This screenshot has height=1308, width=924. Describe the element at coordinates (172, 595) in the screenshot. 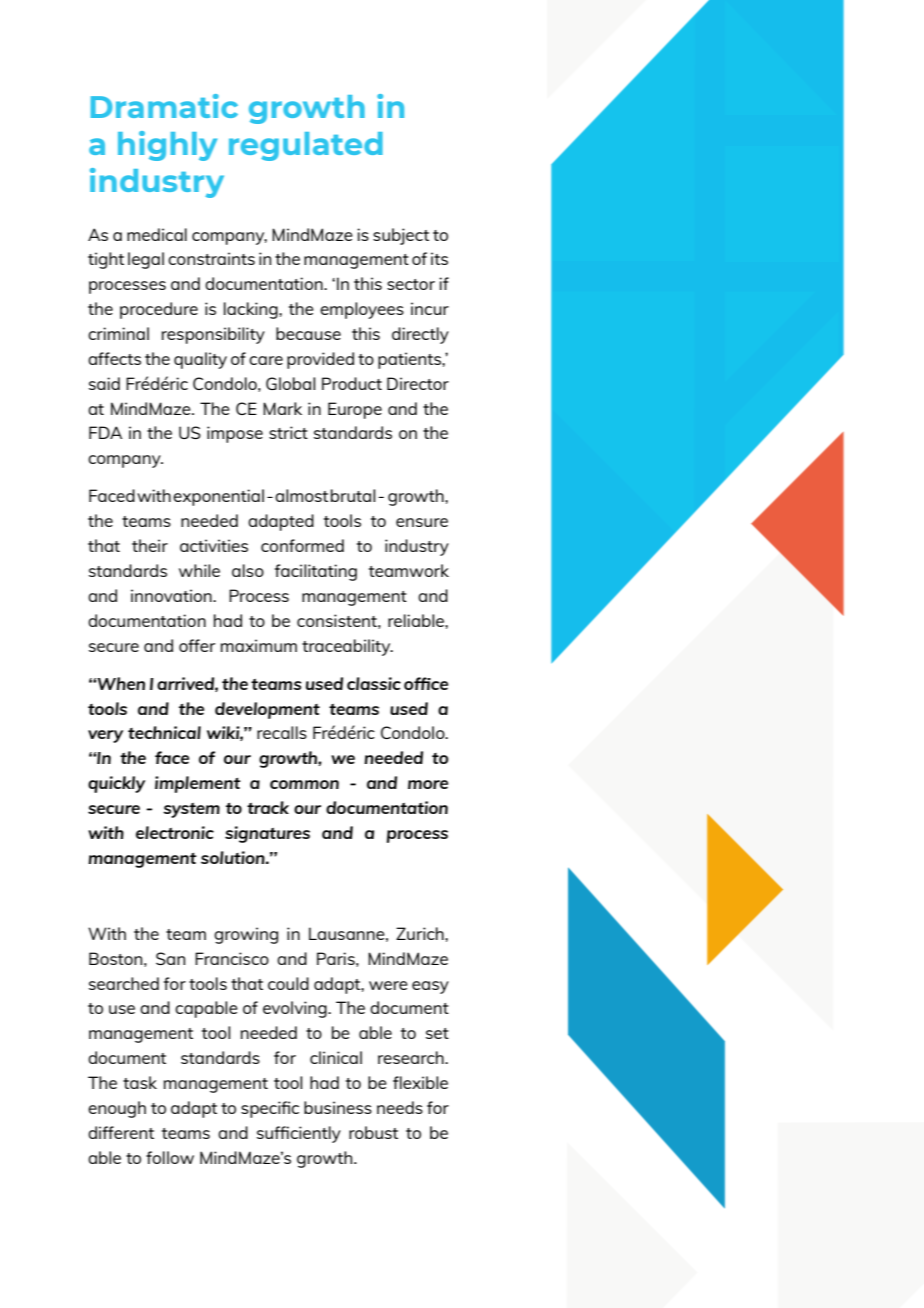

I see `innovation` at that location.
